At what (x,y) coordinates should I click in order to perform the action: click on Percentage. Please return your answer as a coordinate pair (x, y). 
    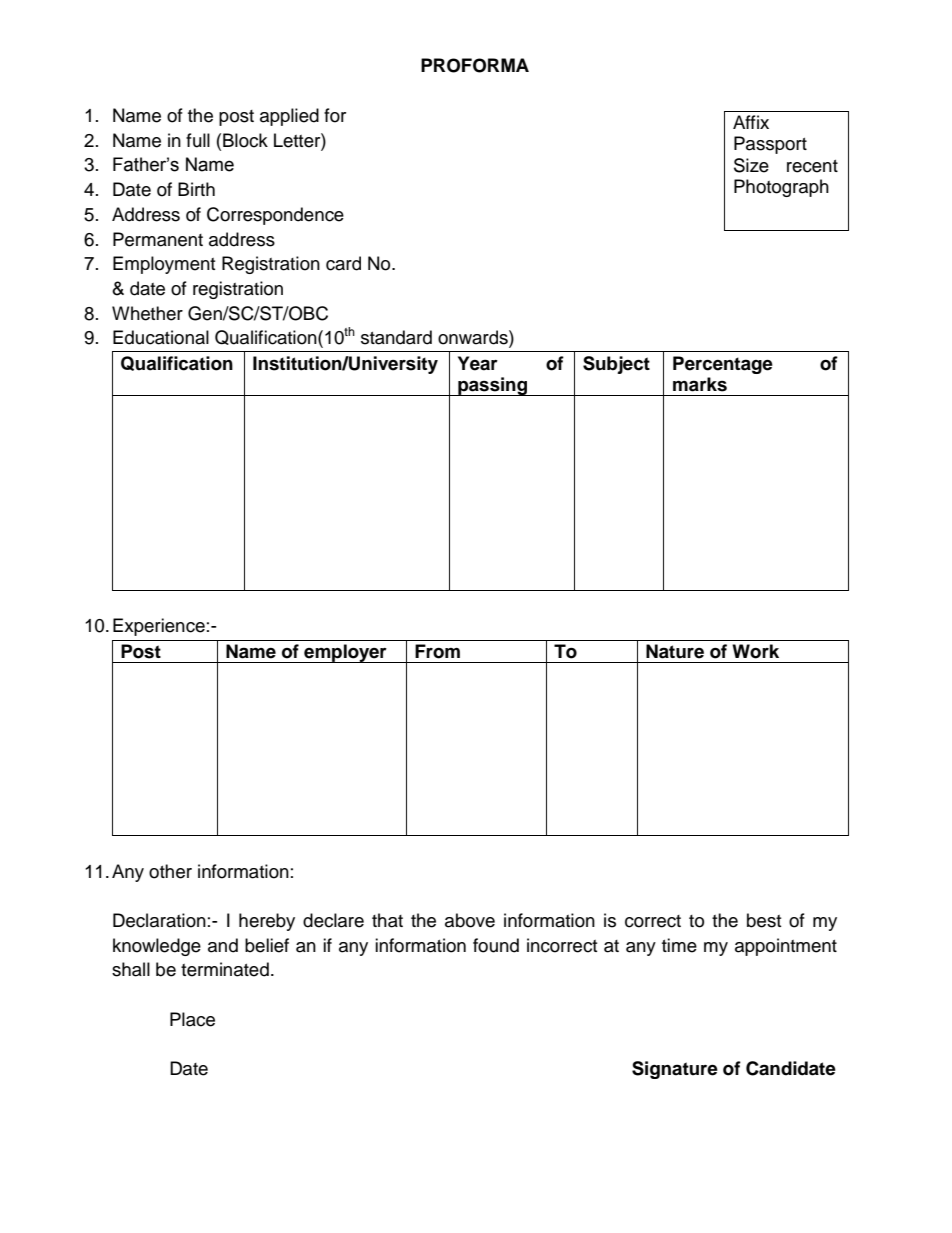
    Looking at the image, I should click on (723, 365).
